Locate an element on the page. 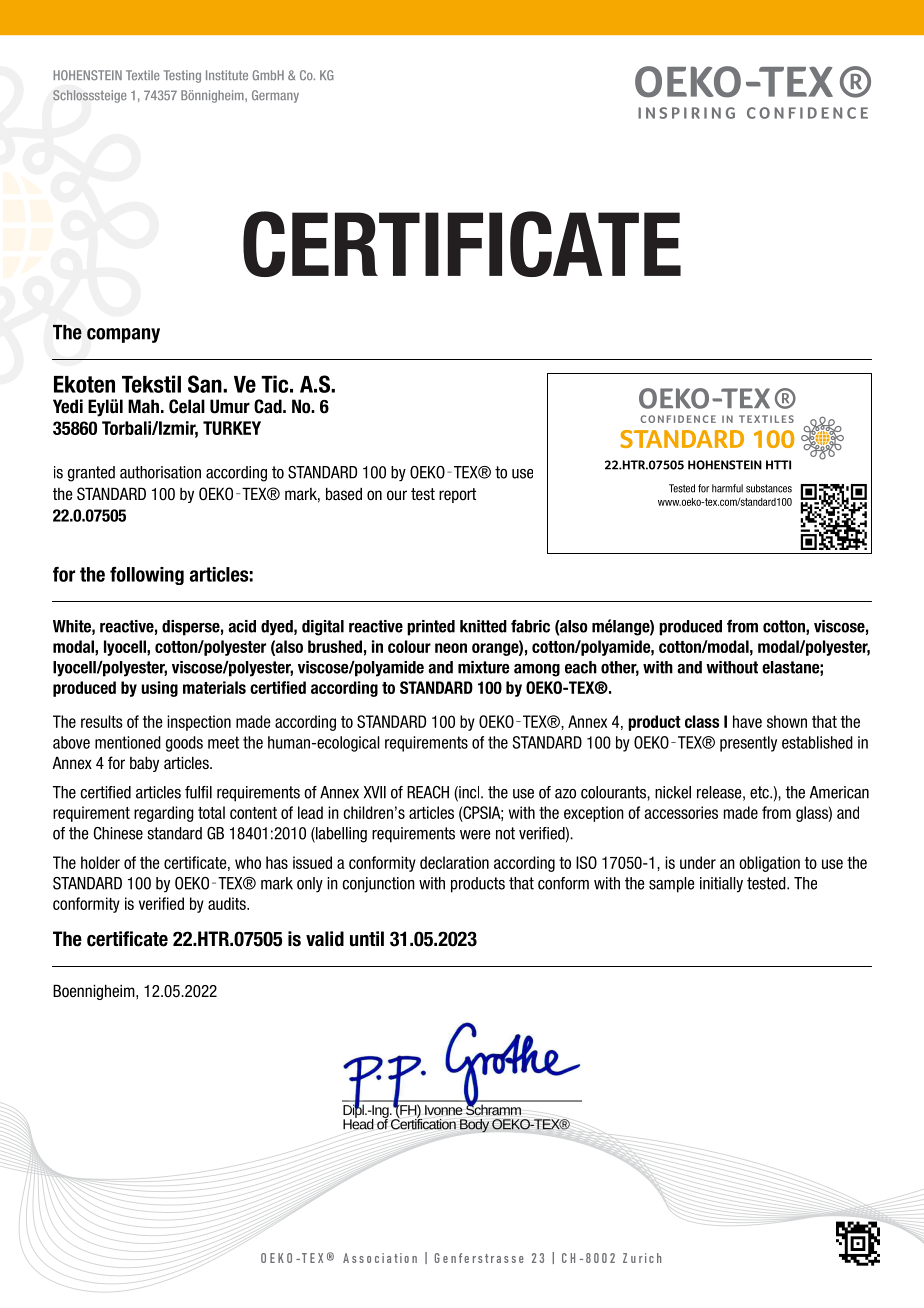 The height and width of the document is (1308, 924). report is located at coordinates (457, 495).
